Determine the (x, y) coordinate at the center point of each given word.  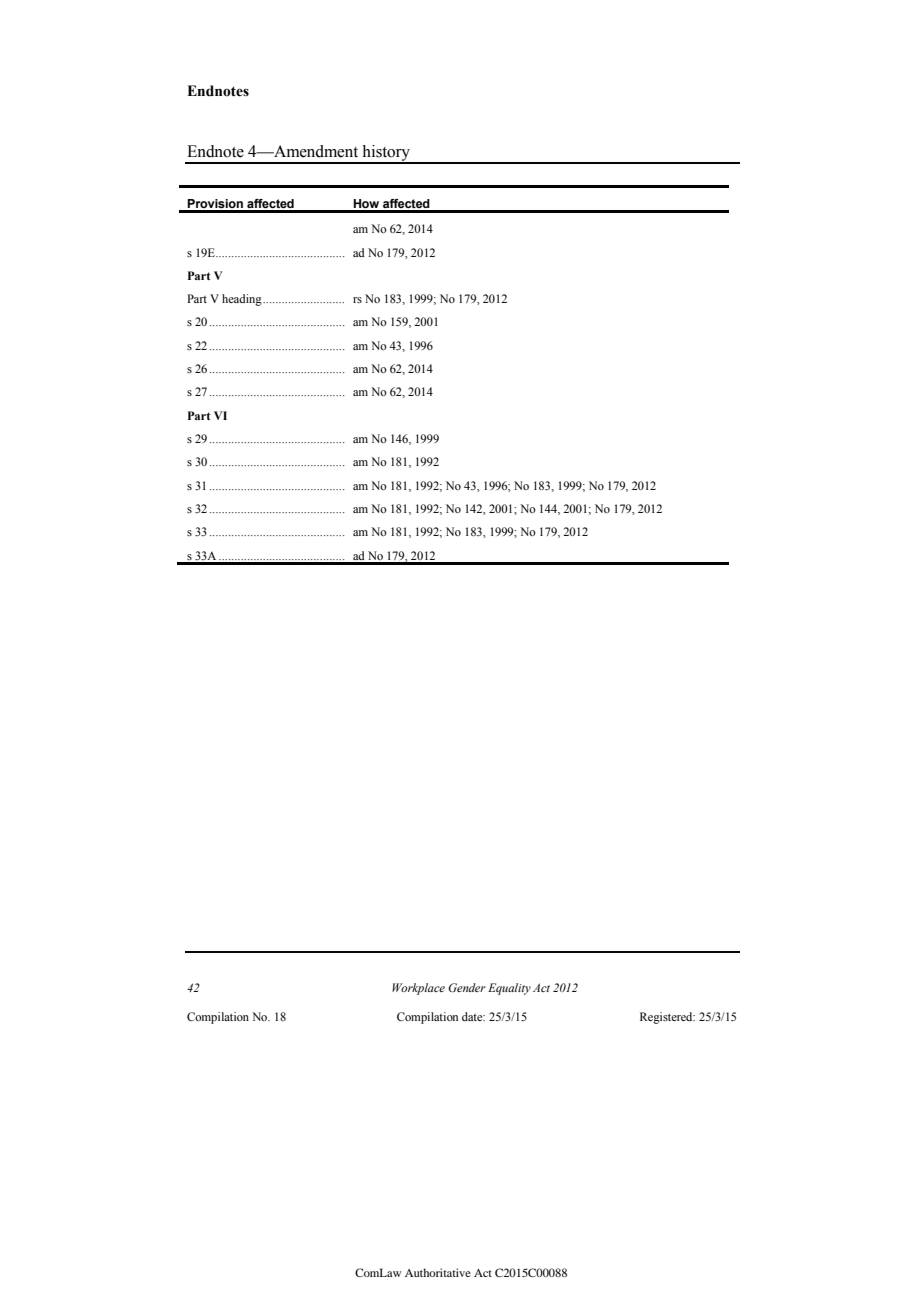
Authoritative (438, 1272)
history (386, 154)
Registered (667, 1018)
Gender (467, 987)
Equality (509, 989)
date (473, 1016)
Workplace (418, 989)
